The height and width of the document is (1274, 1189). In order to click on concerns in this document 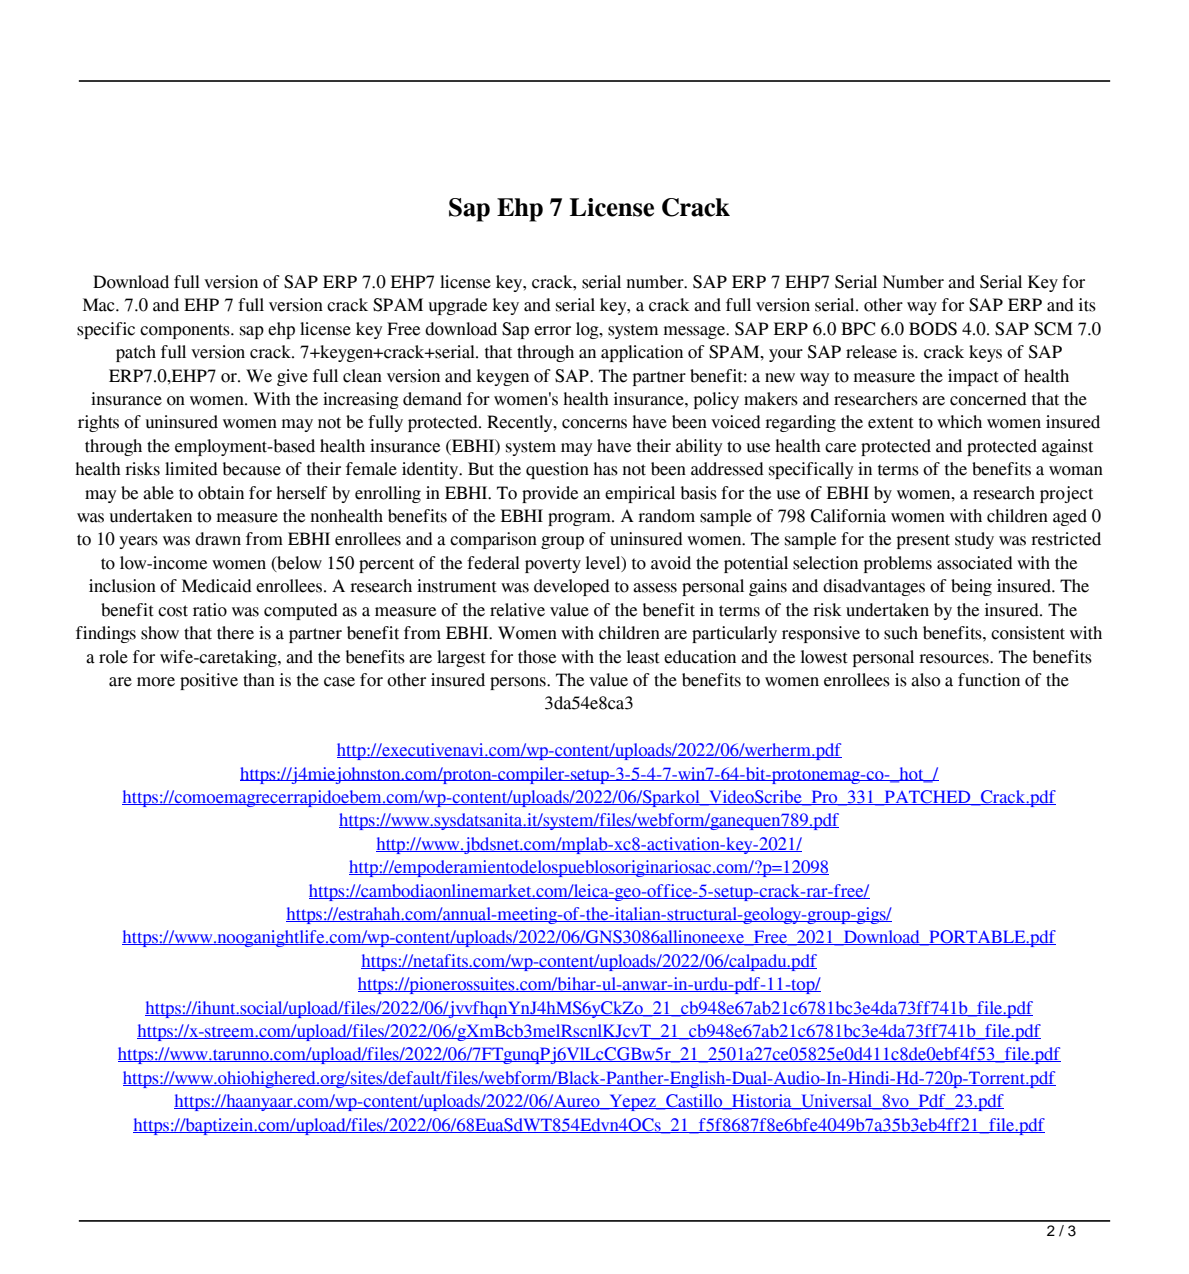, I will do `click(594, 424)`.
